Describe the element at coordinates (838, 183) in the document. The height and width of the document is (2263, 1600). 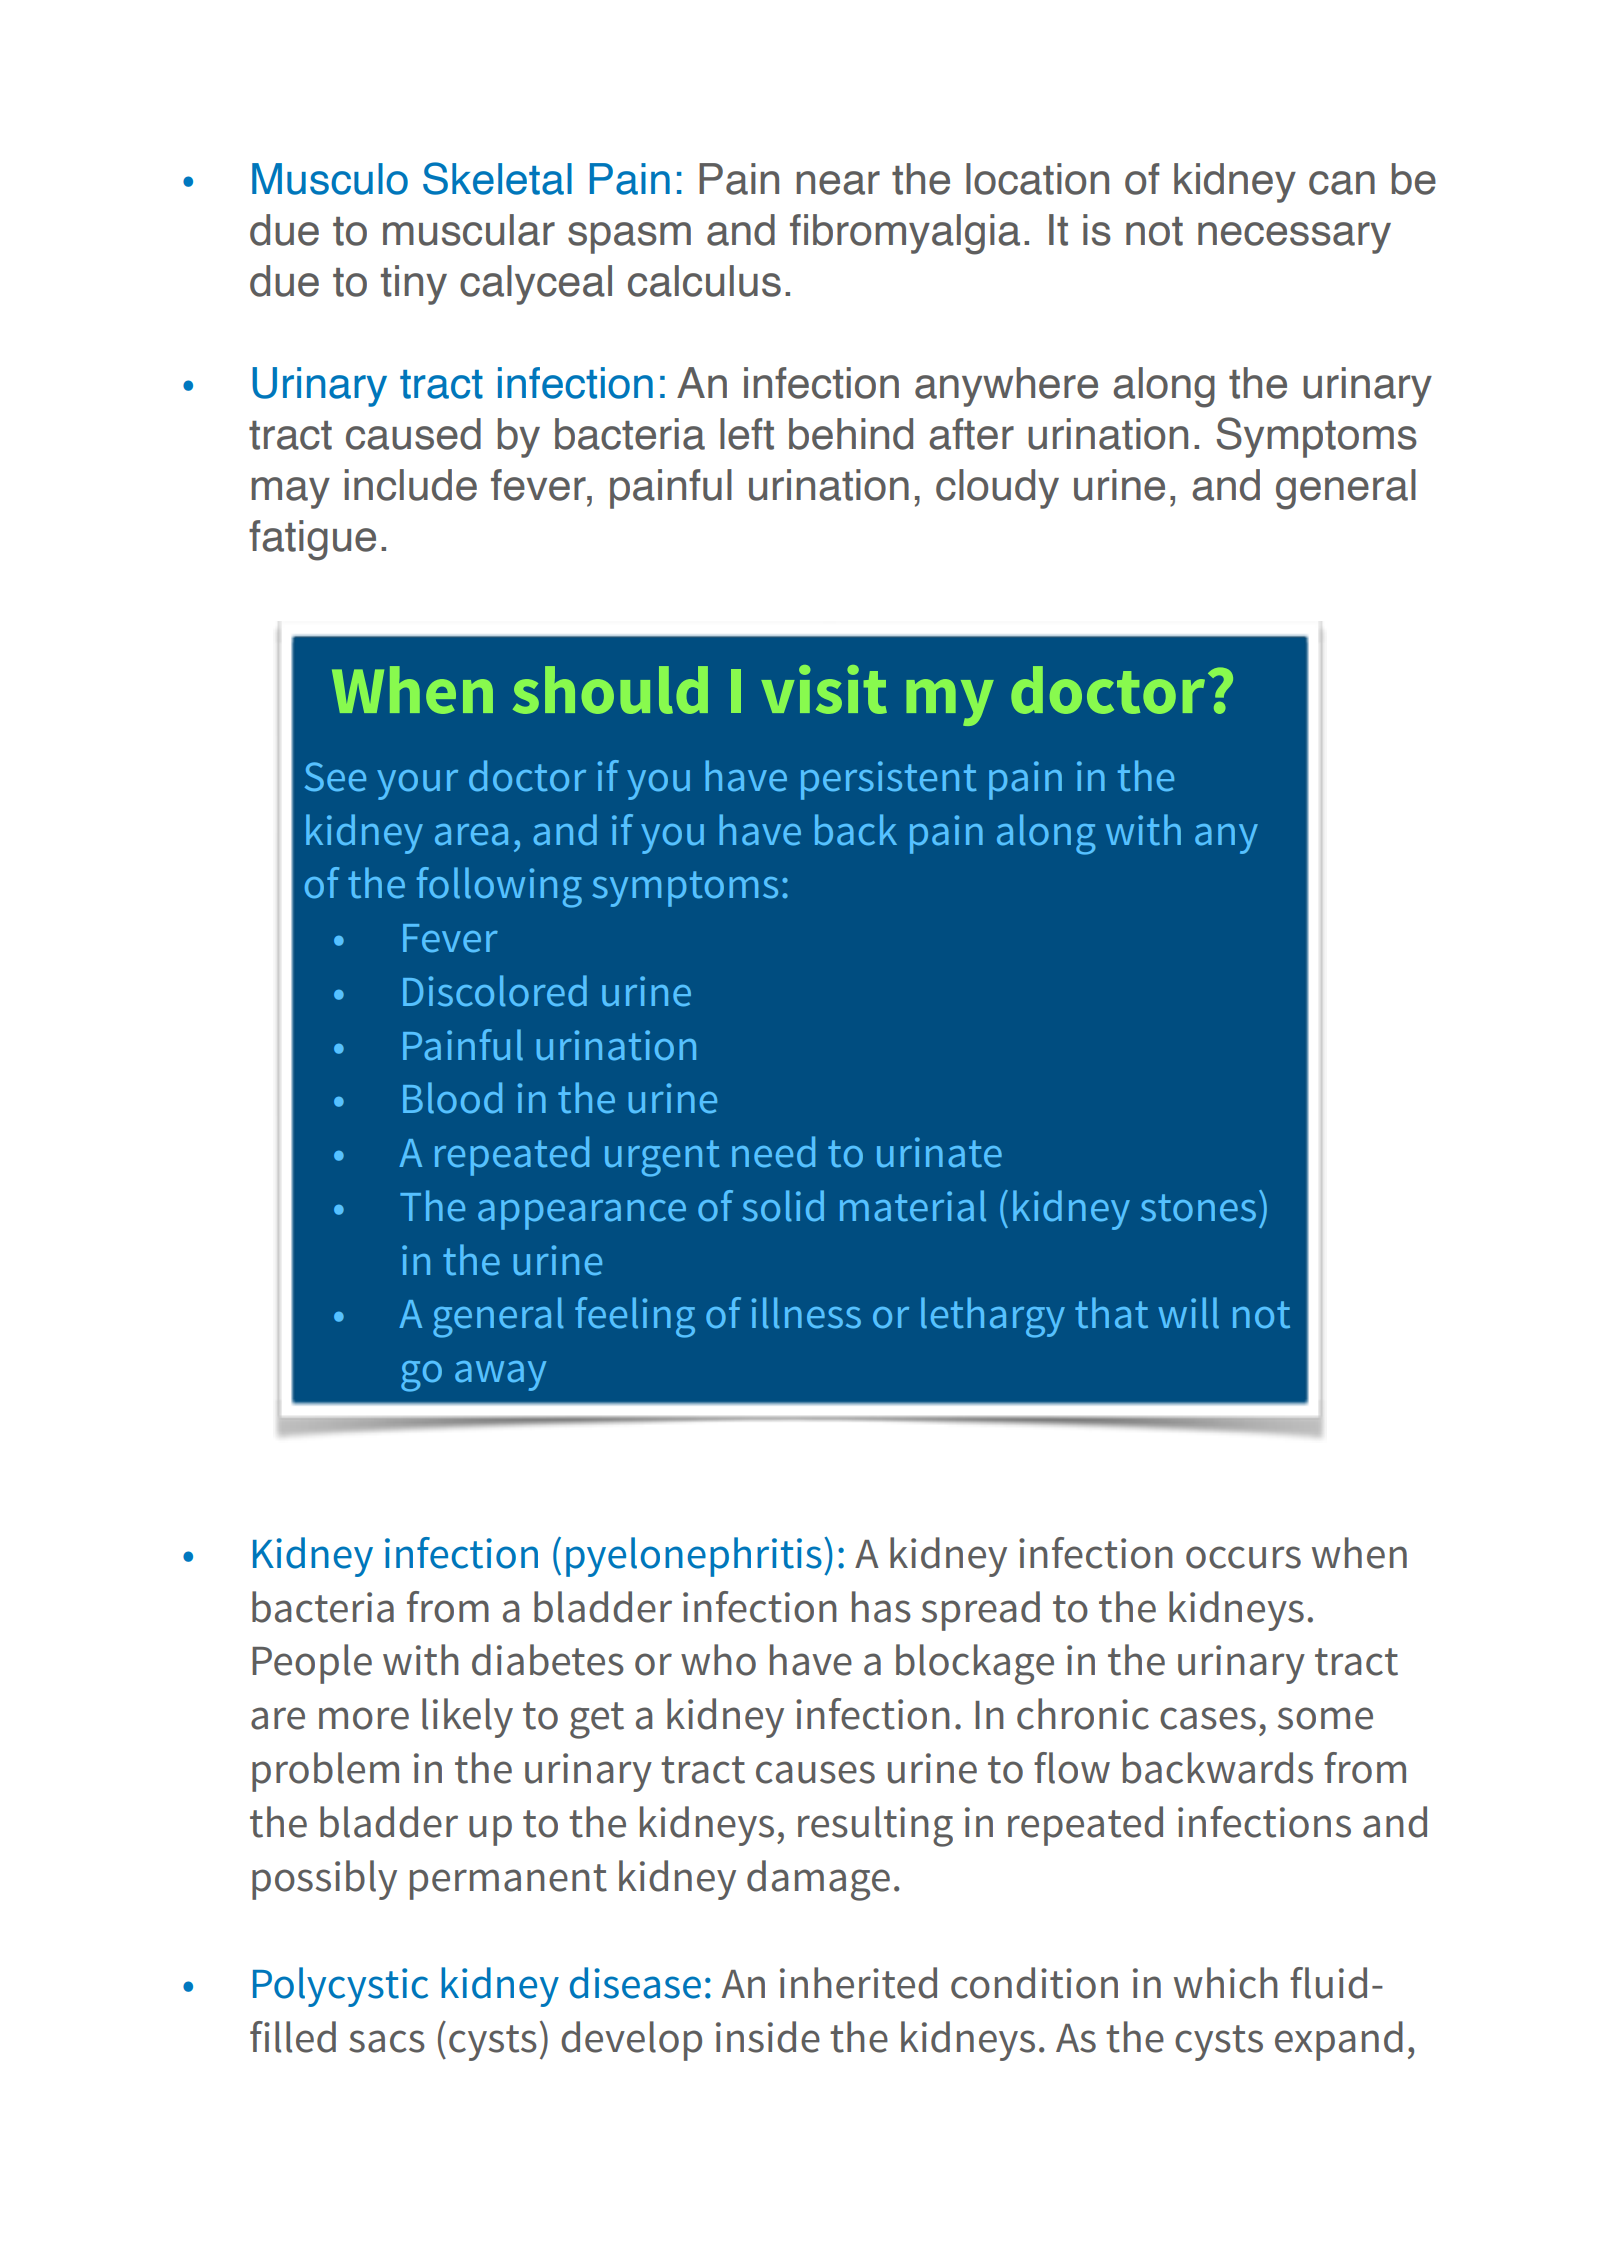
I see `near` at that location.
